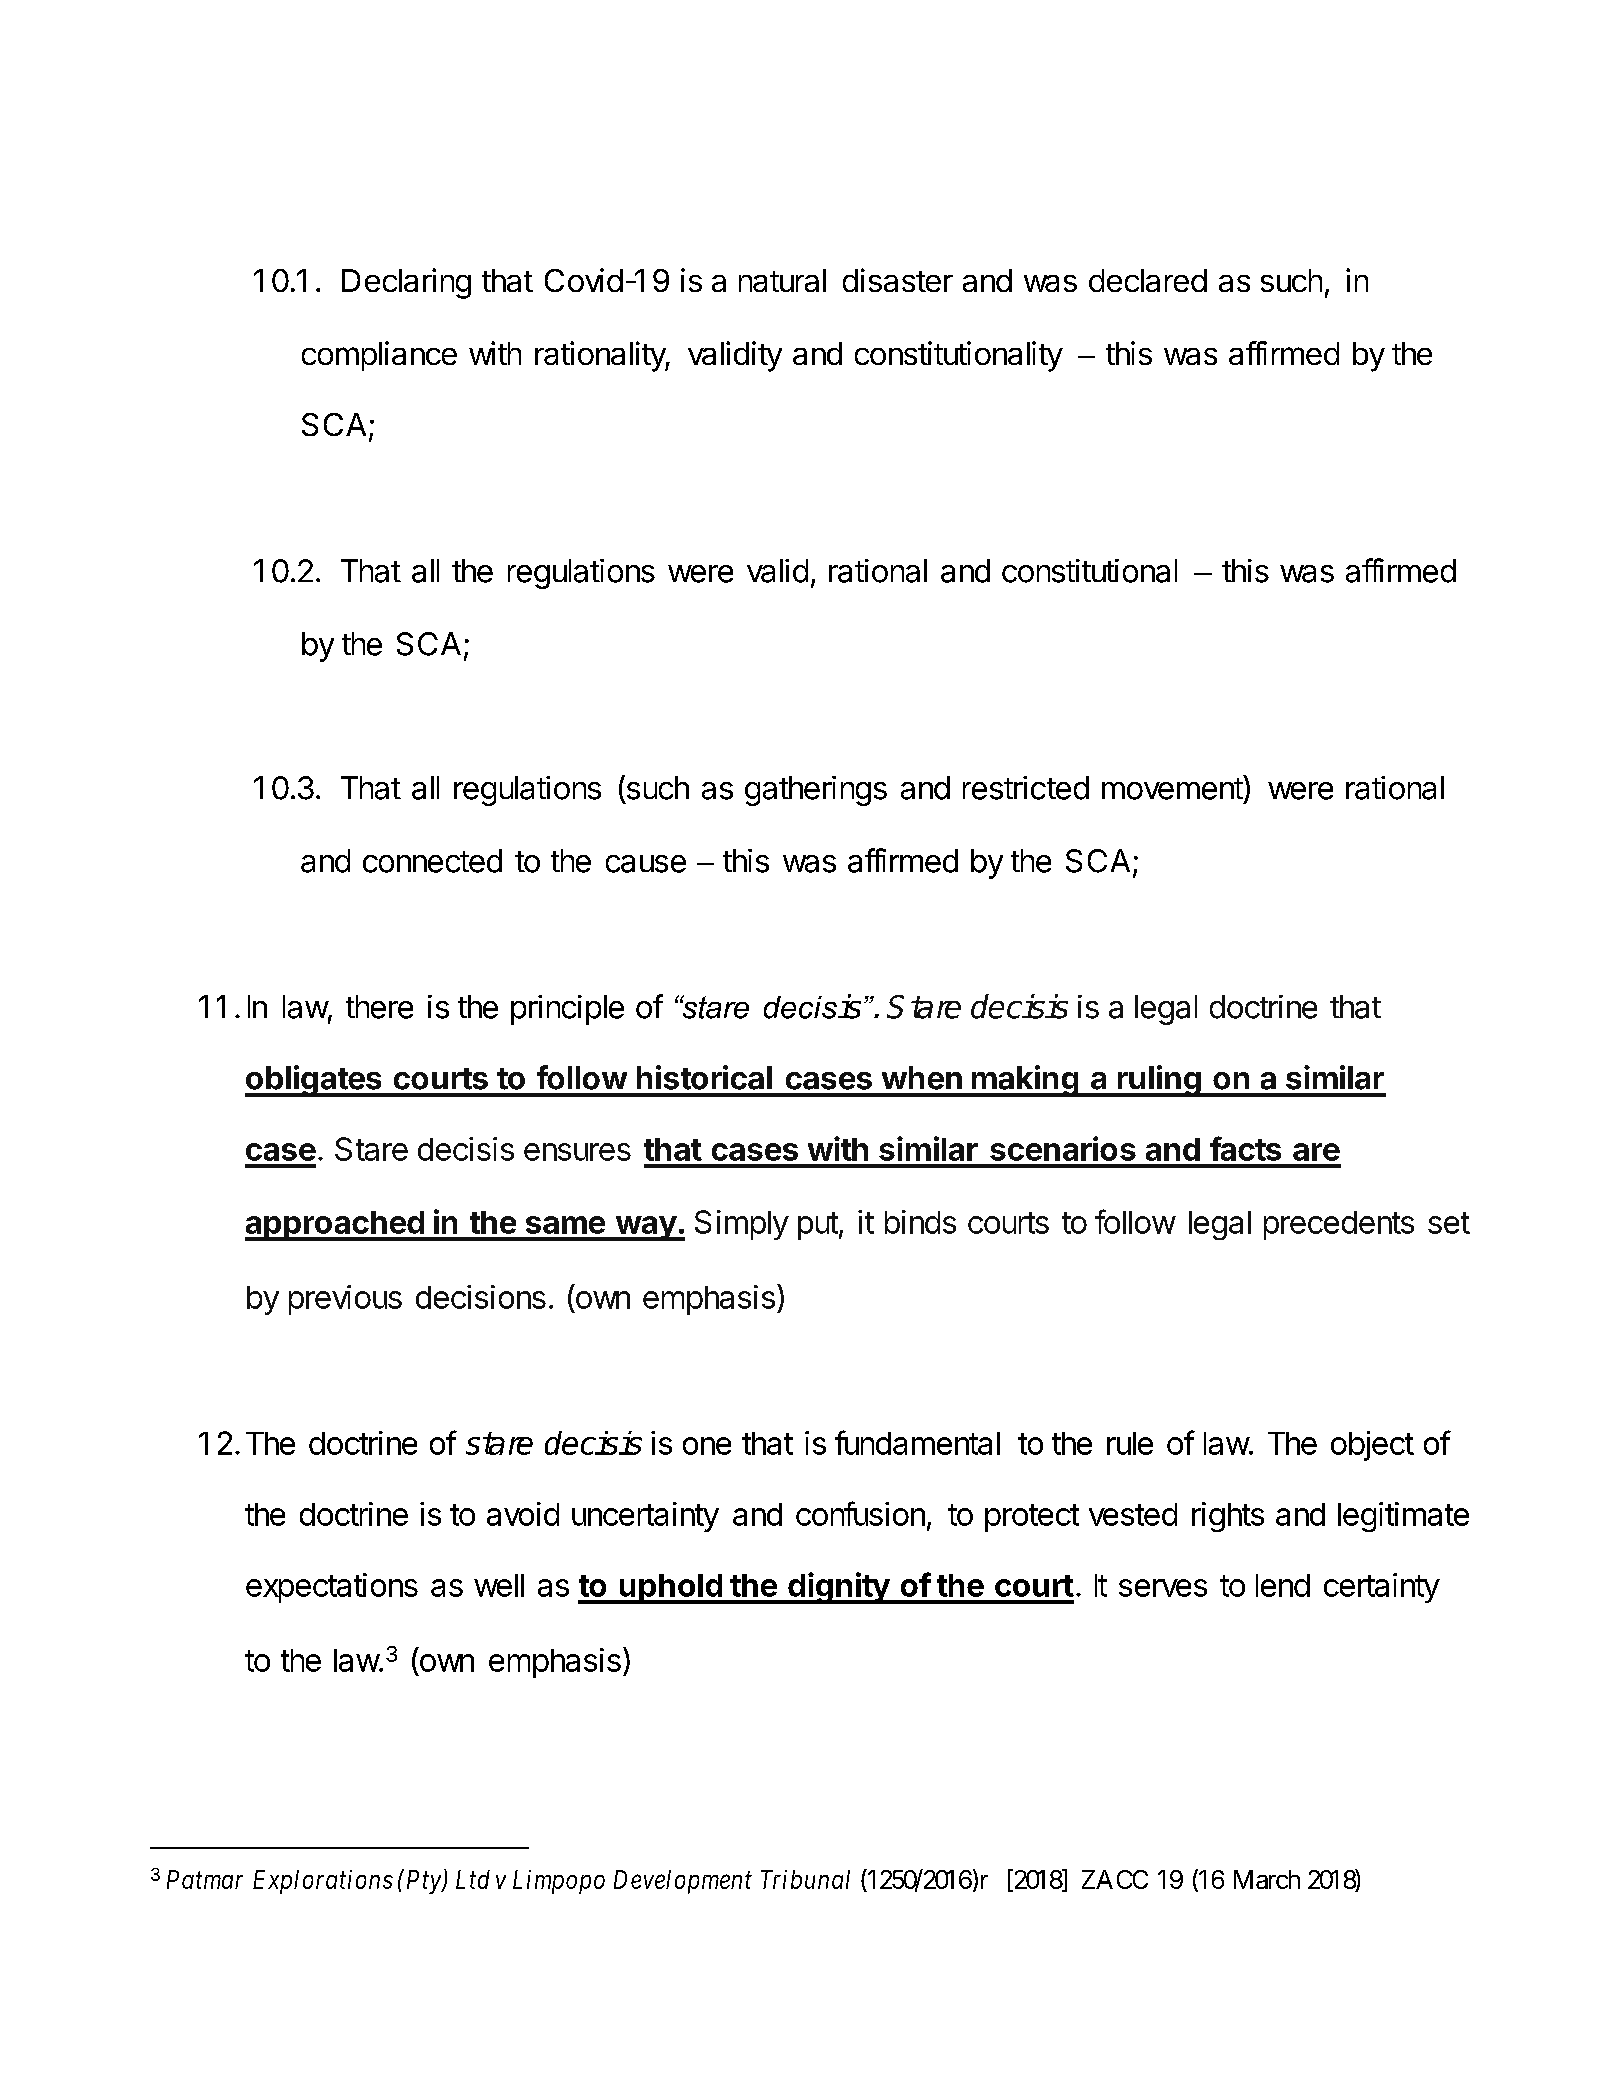 The height and width of the document is (2082, 1609). Describe the element at coordinates (898, 280) in the document. I see `disaster` at that location.
